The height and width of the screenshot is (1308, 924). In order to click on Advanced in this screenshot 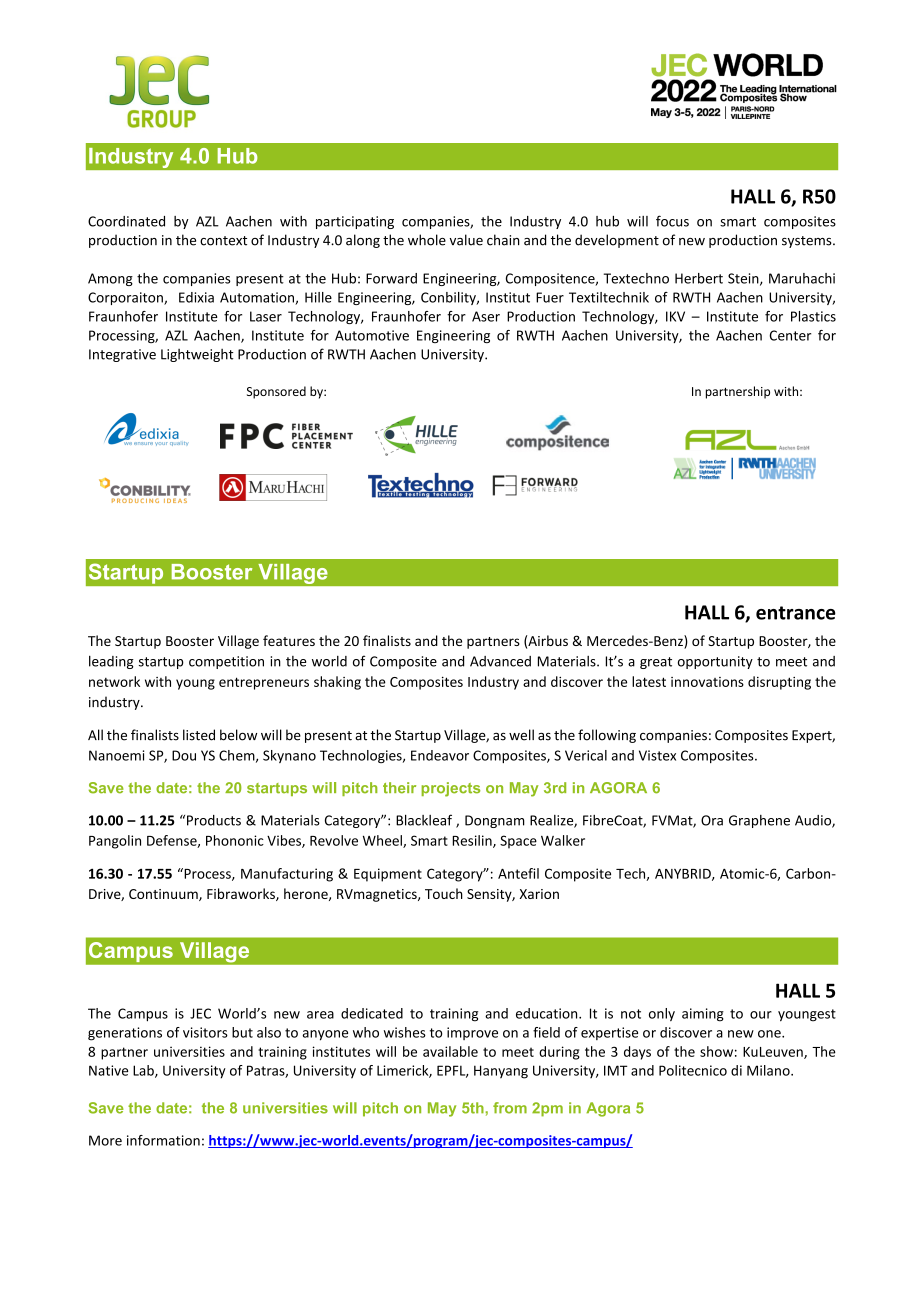, I will do `click(500, 661)`.
